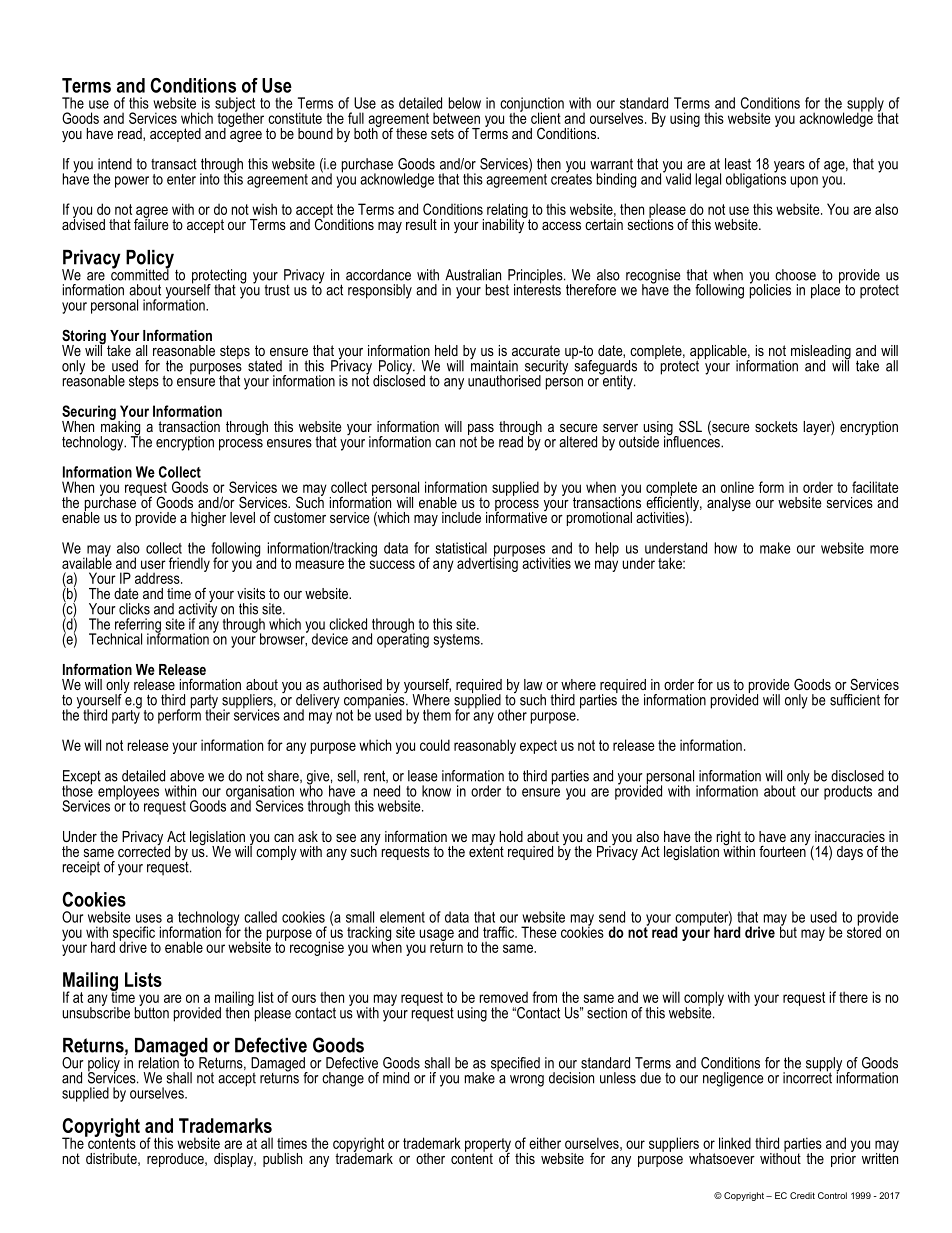  I want to click on specific, so click(134, 934).
